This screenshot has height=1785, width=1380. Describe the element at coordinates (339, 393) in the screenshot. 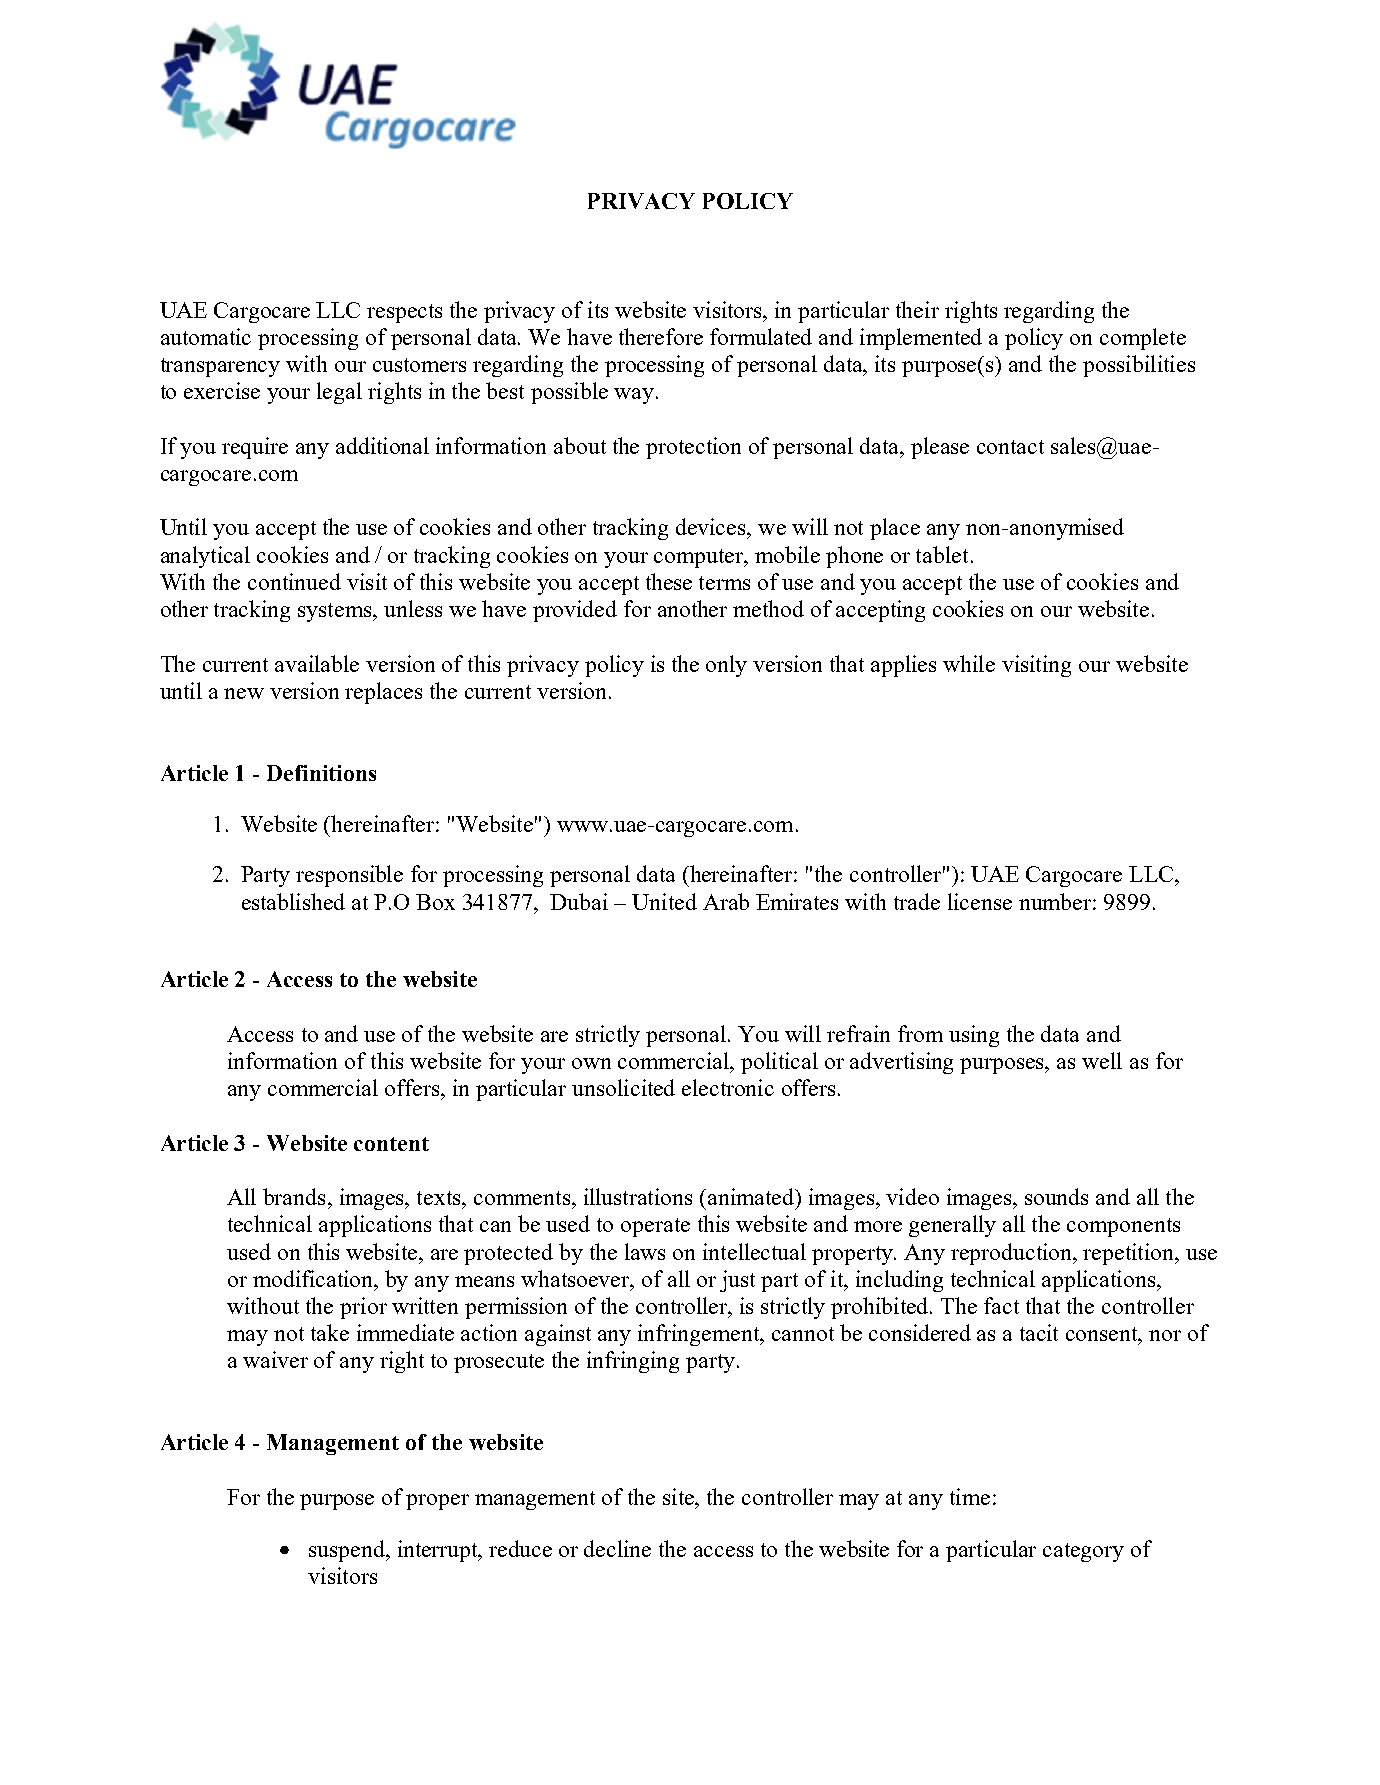

I see `legal` at that location.
